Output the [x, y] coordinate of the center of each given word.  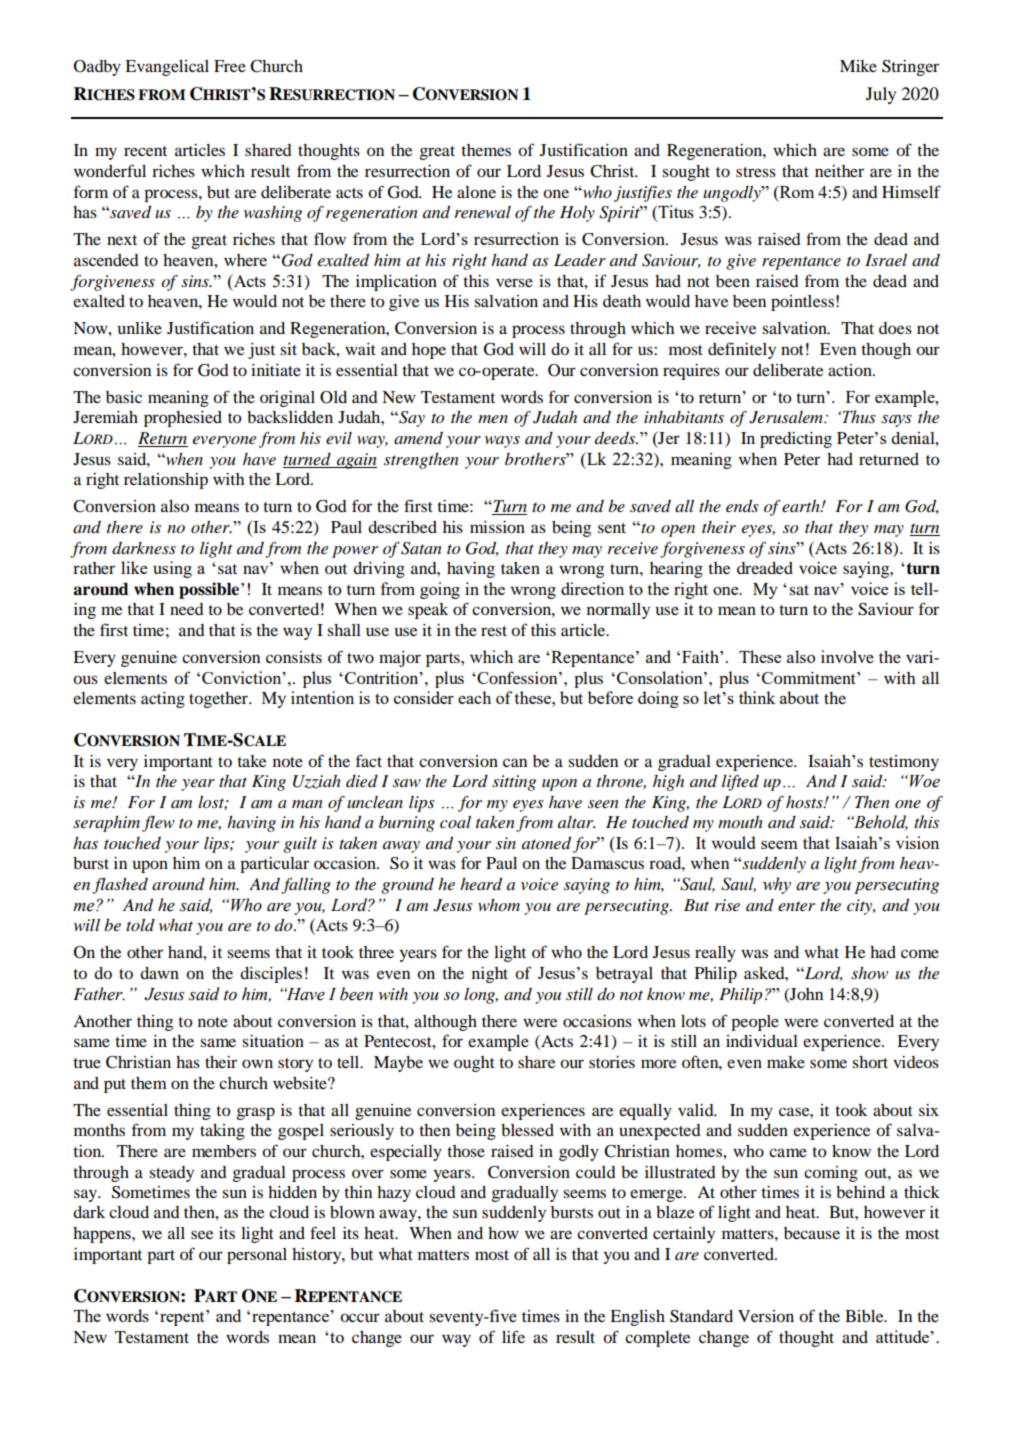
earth [802, 506]
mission [497, 527]
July [881, 95]
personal [257, 1256]
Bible [865, 1316]
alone [476, 192]
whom [499, 905]
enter [796, 906]
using [172, 569]
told [140, 925]
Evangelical [167, 68]
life [513, 1336]
